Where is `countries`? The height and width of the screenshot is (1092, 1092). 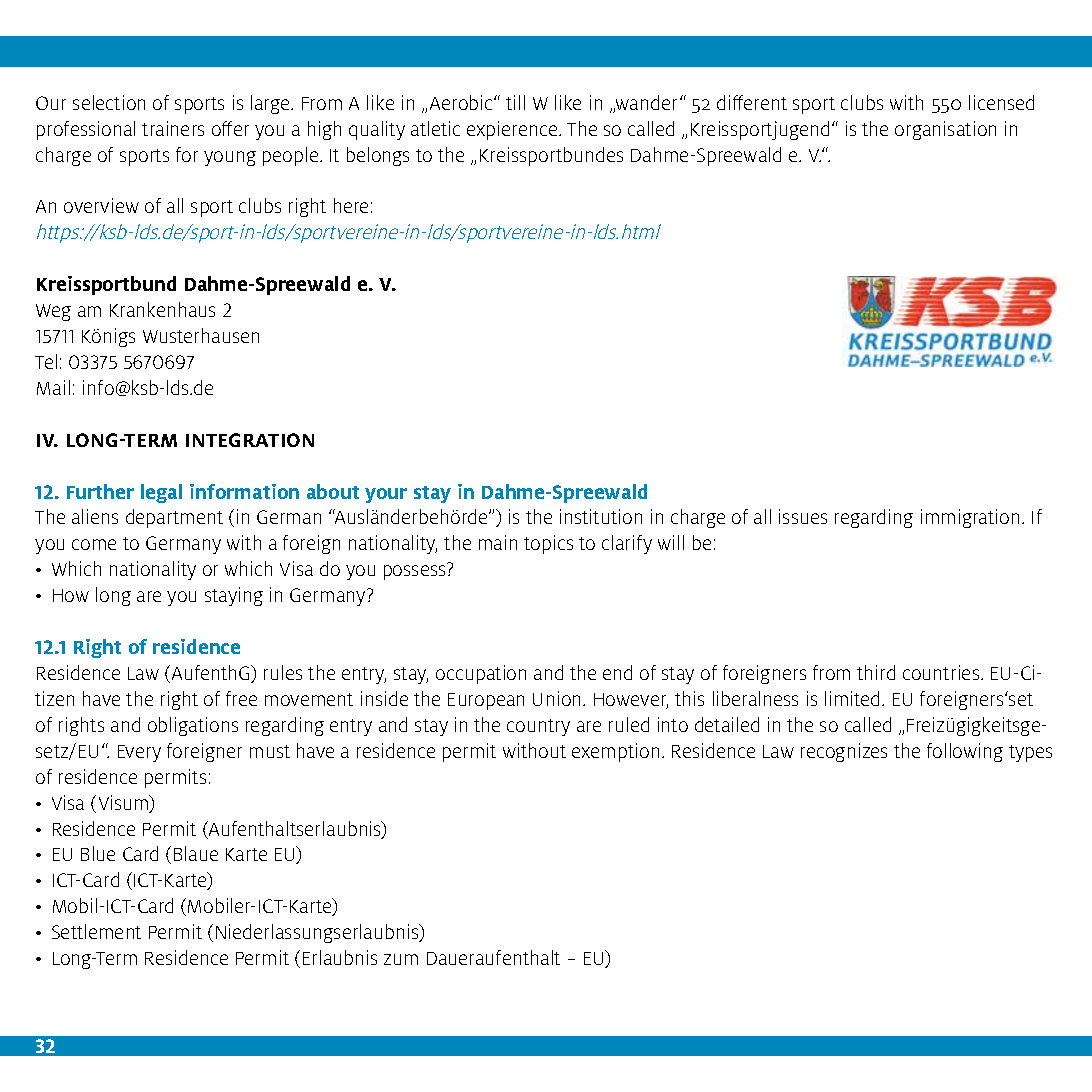 countries is located at coordinates (942, 672).
